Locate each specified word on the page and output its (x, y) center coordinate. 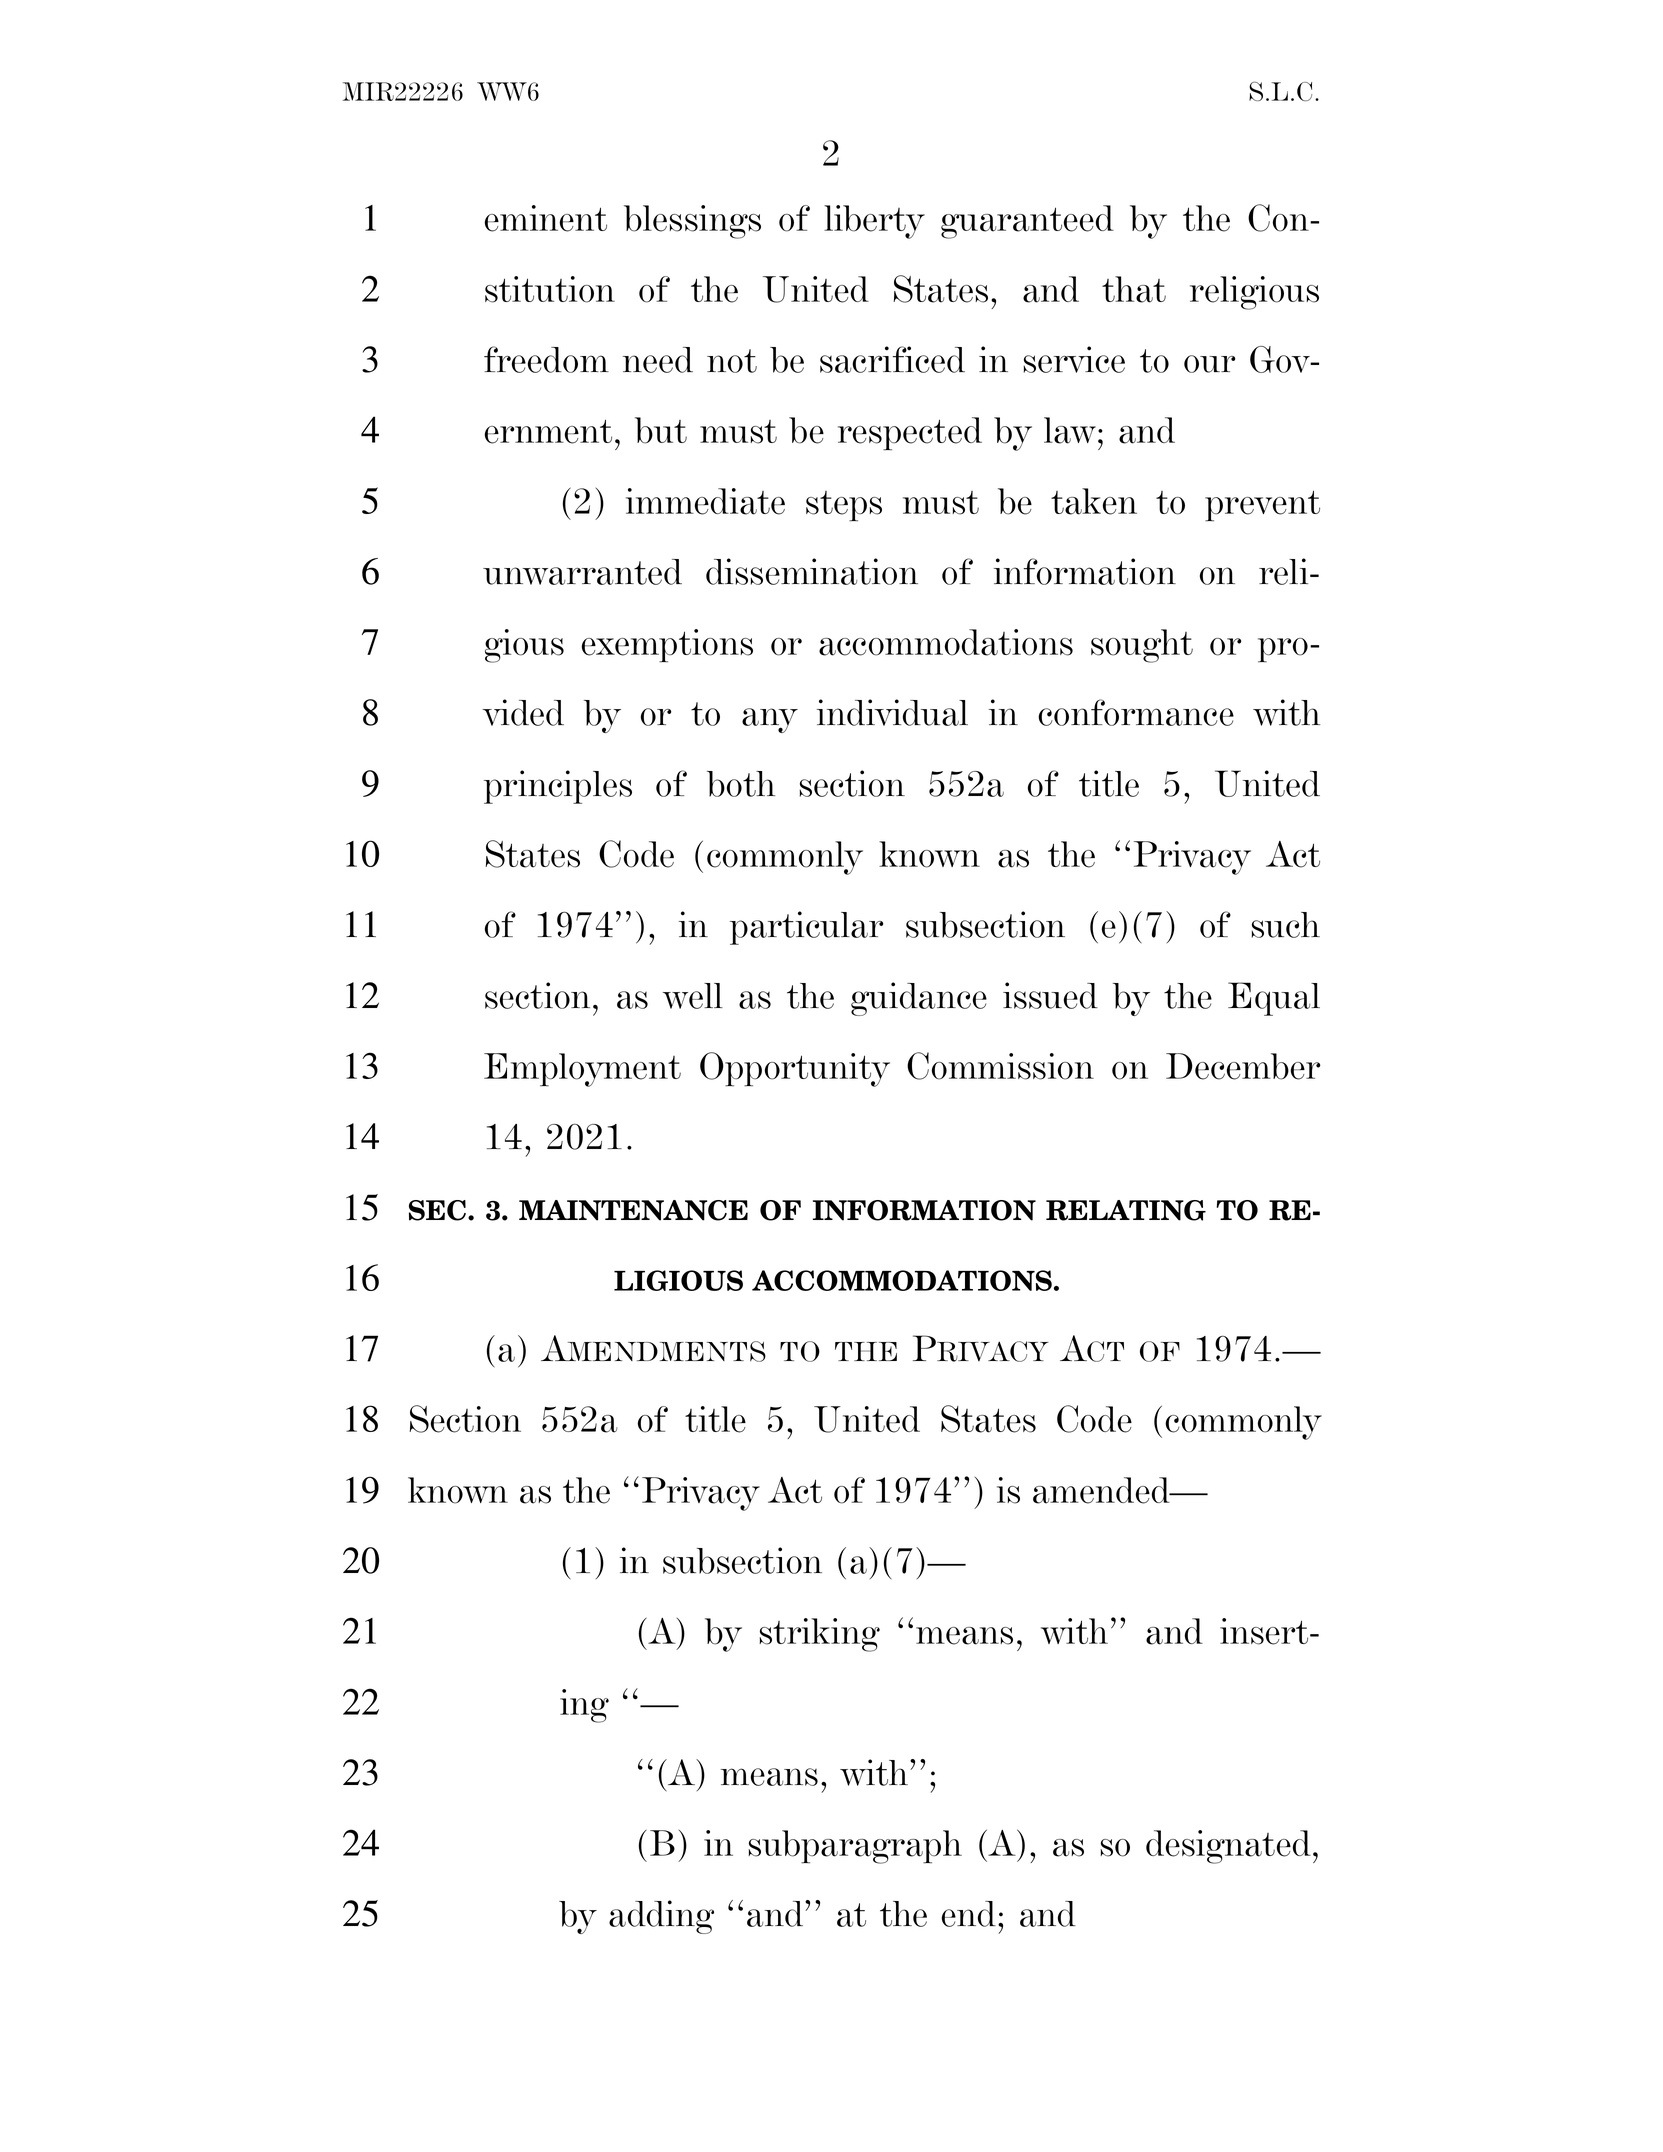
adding (661, 1917)
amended (1102, 1490)
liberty (874, 222)
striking (819, 1635)
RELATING (1126, 1210)
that (1134, 289)
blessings (692, 222)
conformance (1136, 712)
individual (892, 712)
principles (558, 787)
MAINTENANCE (633, 1210)
